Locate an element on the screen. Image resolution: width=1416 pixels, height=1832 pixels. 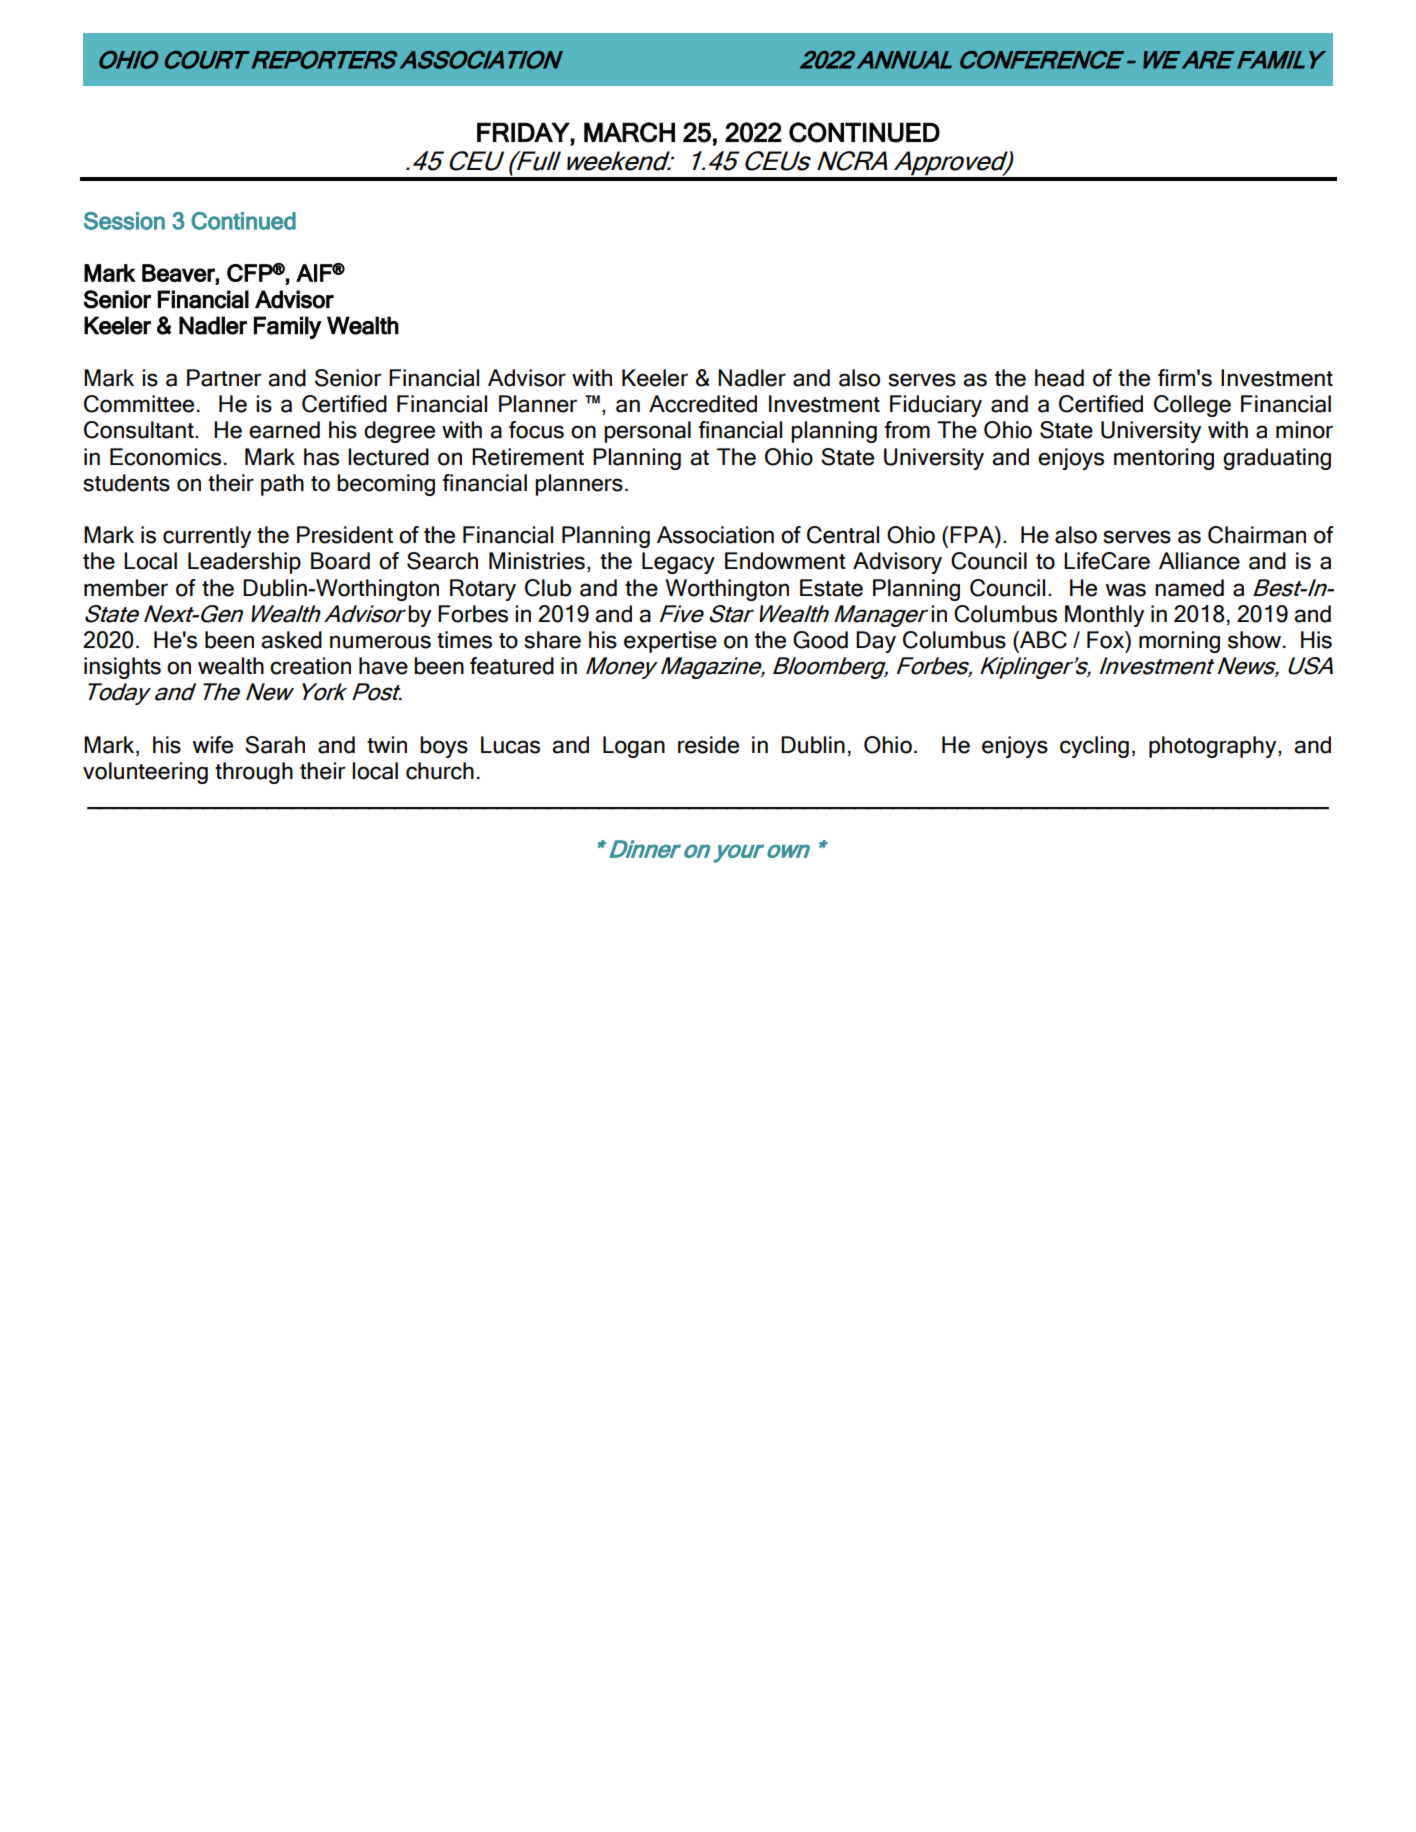
head is located at coordinates (1059, 378).
